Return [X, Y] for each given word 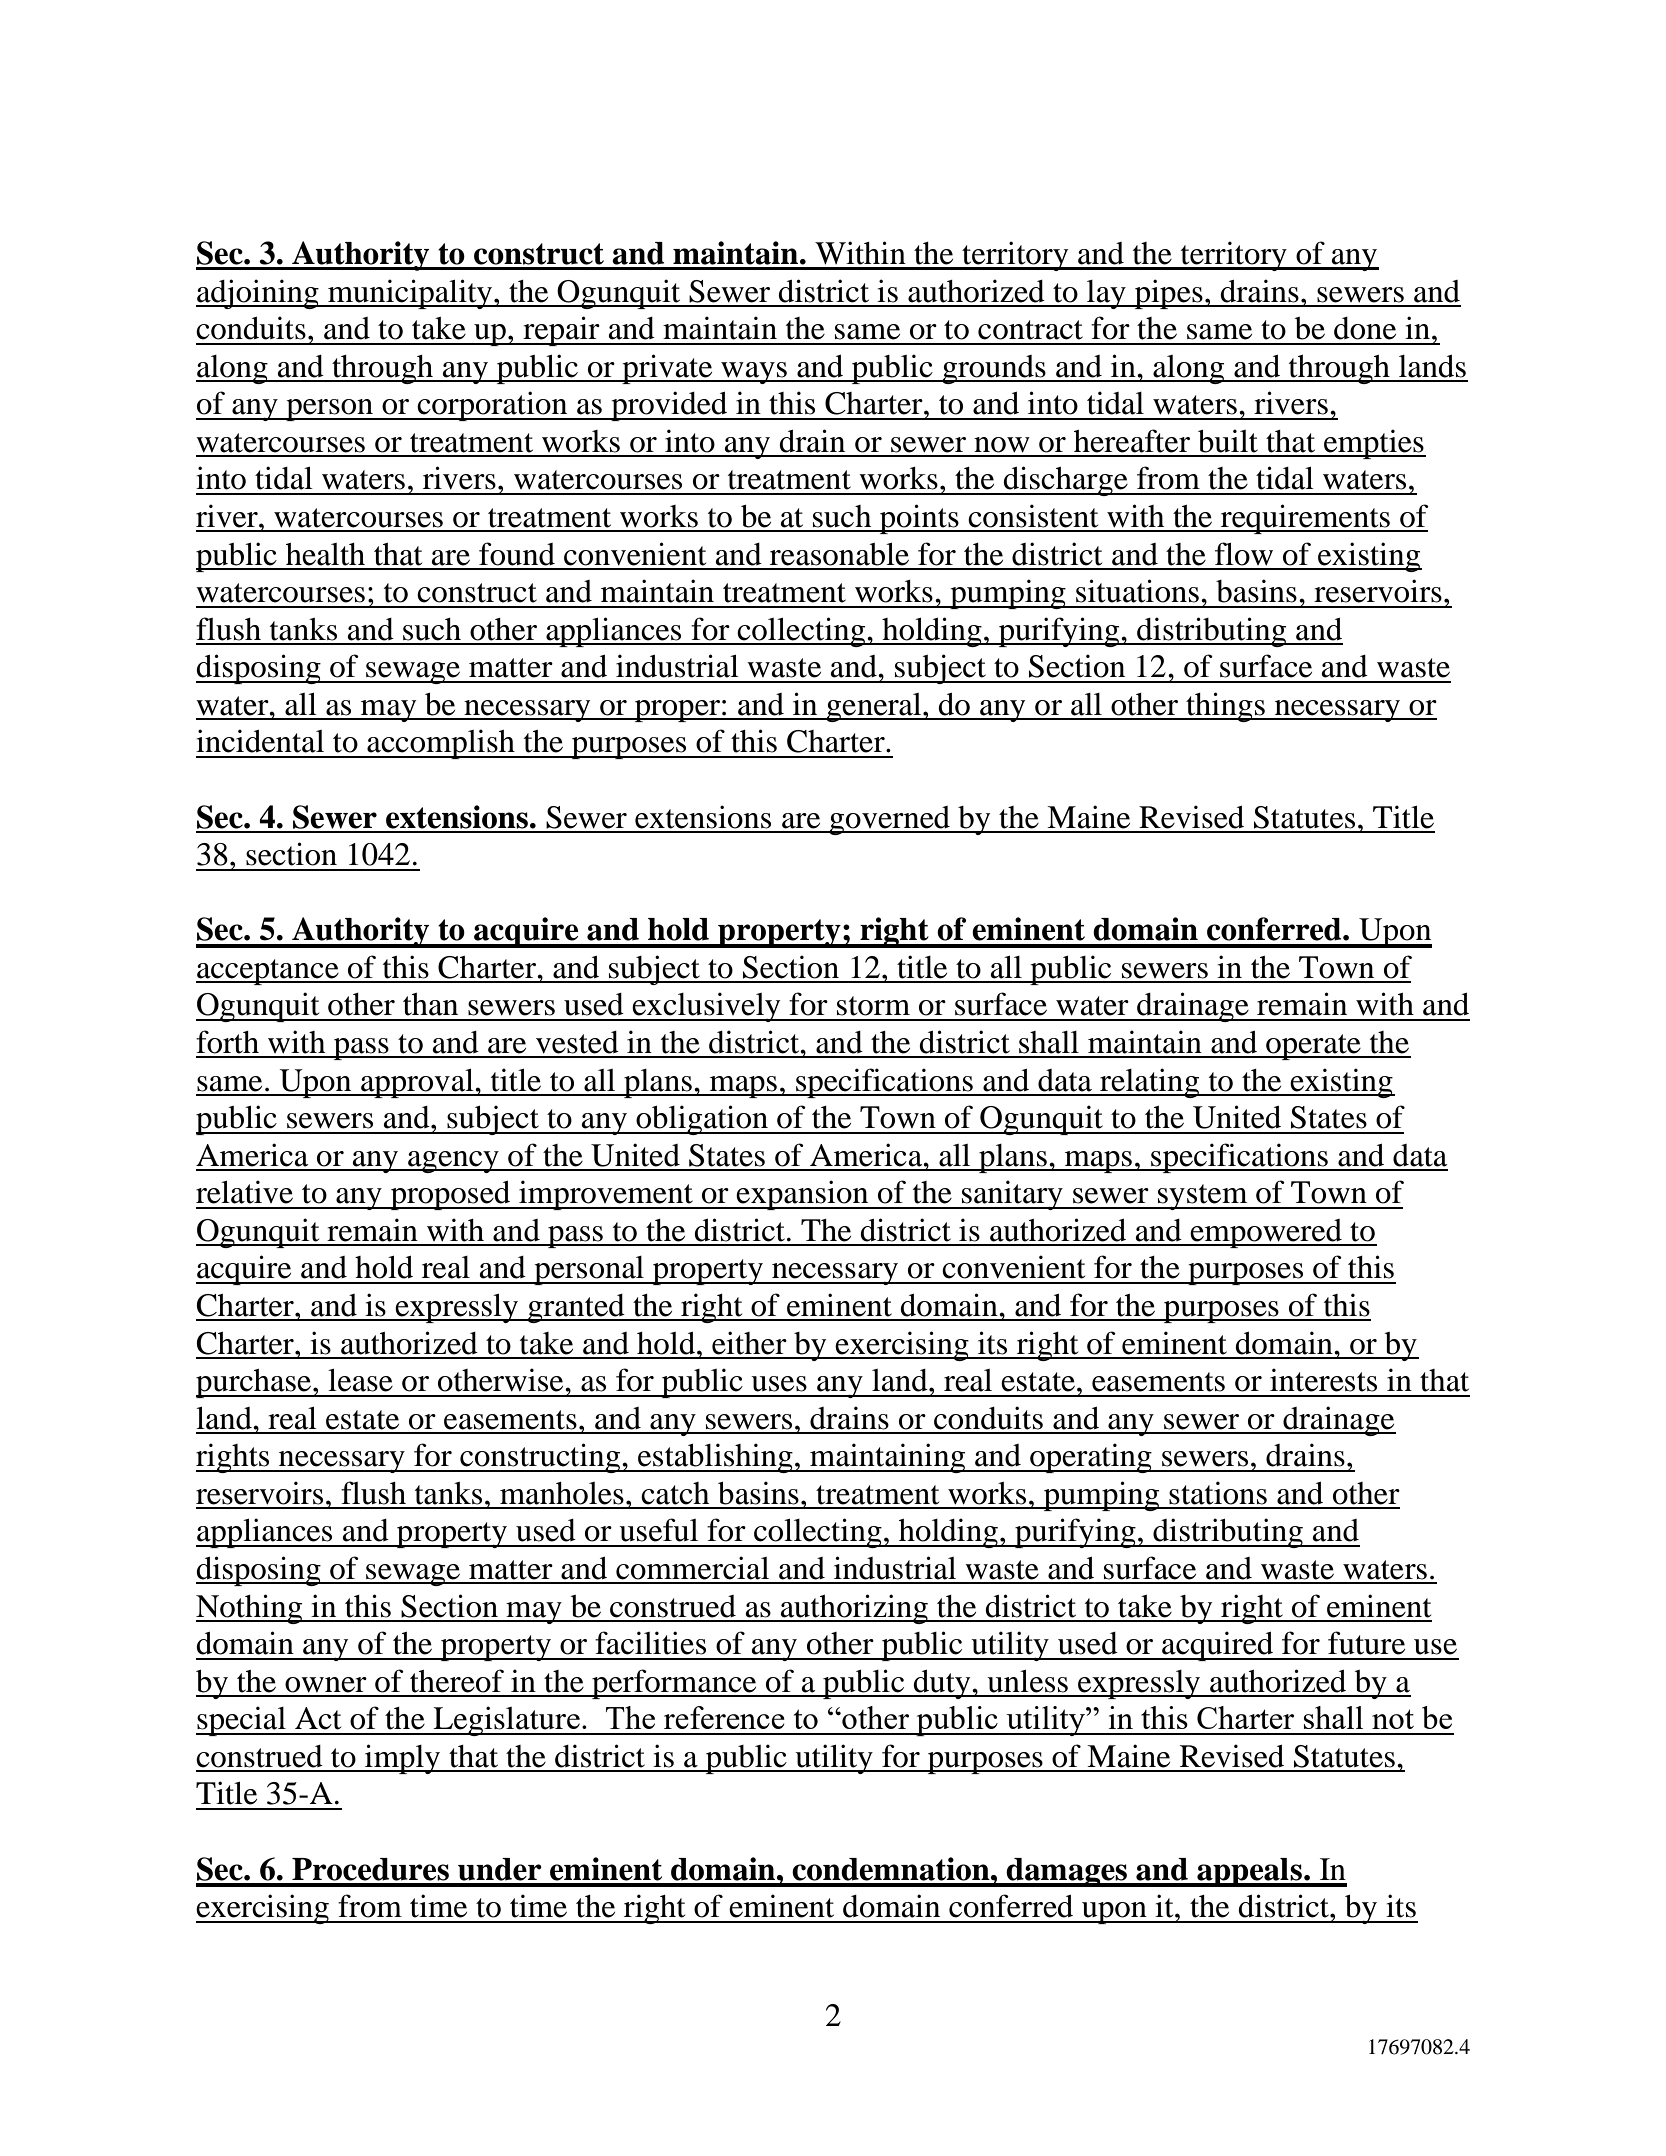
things [1225, 707]
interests [1323, 1380]
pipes [1168, 294]
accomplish [441, 744]
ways [754, 373]
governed [889, 820]
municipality [410, 294]
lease [360, 1380]
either [749, 1343]
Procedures [370, 1869]
